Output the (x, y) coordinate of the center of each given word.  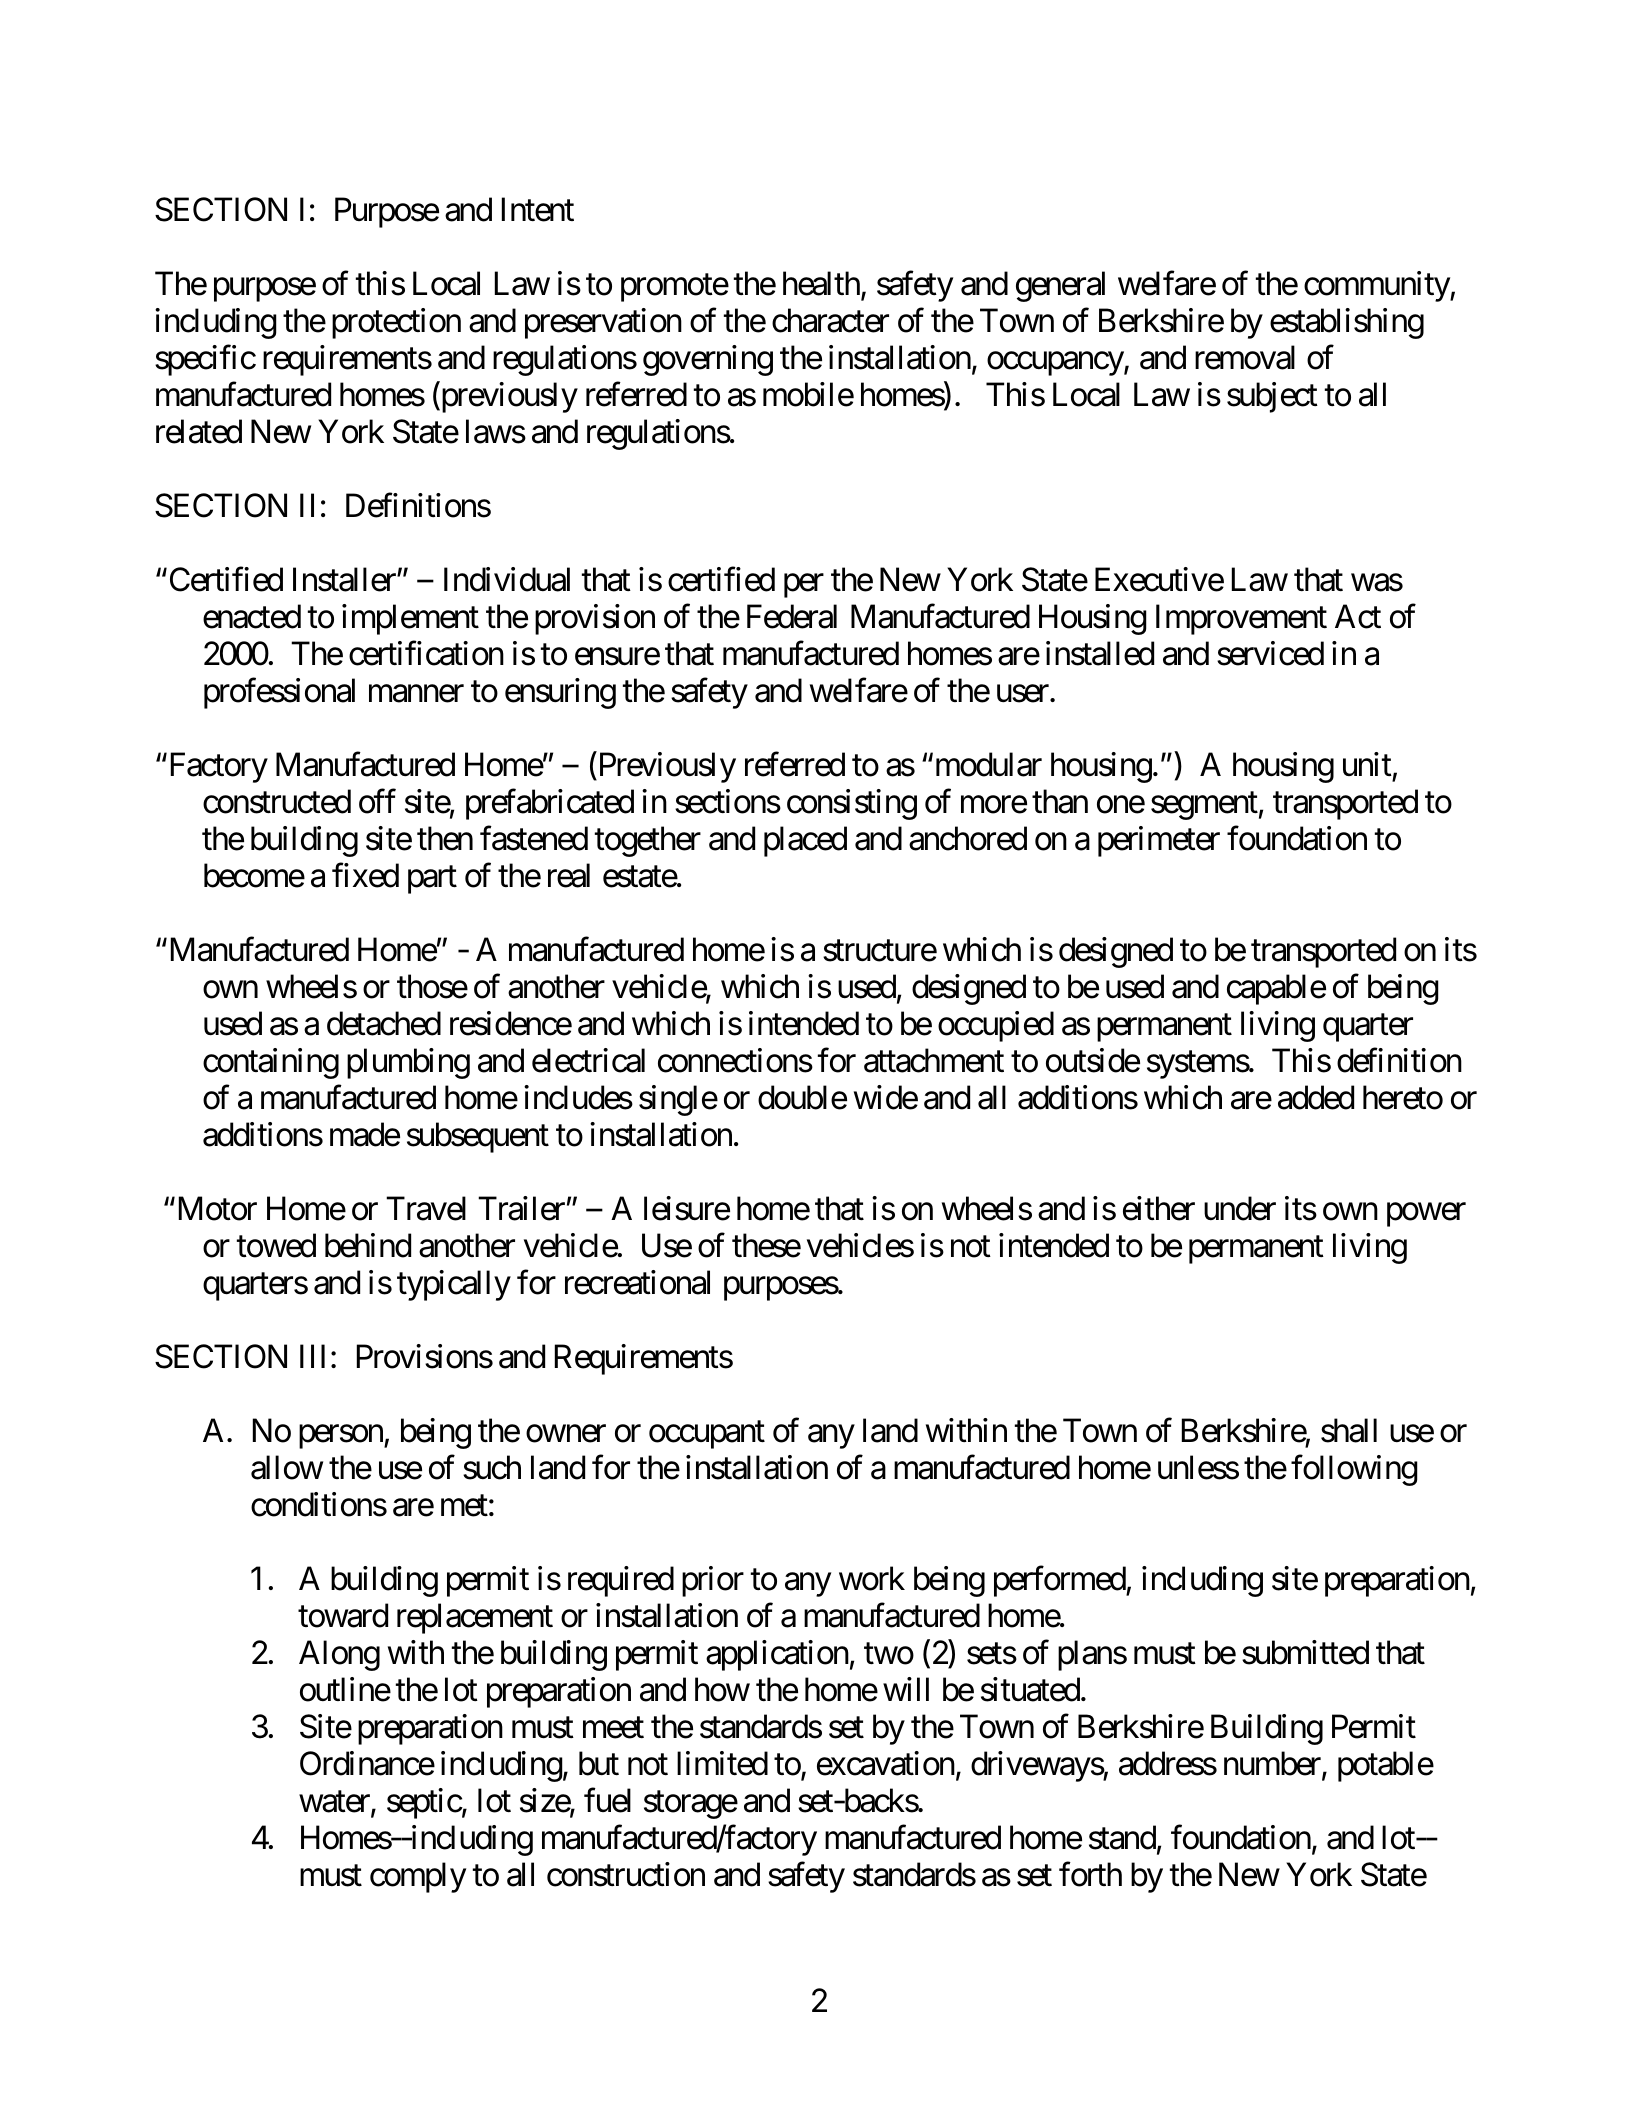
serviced (1270, 653)
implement (410, 619)
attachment (934, 1060)
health (821, 283)
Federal (792, 616)
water (335, 1803)
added (1316, 1097)
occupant (707, 1435)
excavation (886, 1763)
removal (1245, 357)
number (1273, 1764)
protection (396, 323)
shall (1349, 1430)
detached (384, 1023)
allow (287, 1467)
